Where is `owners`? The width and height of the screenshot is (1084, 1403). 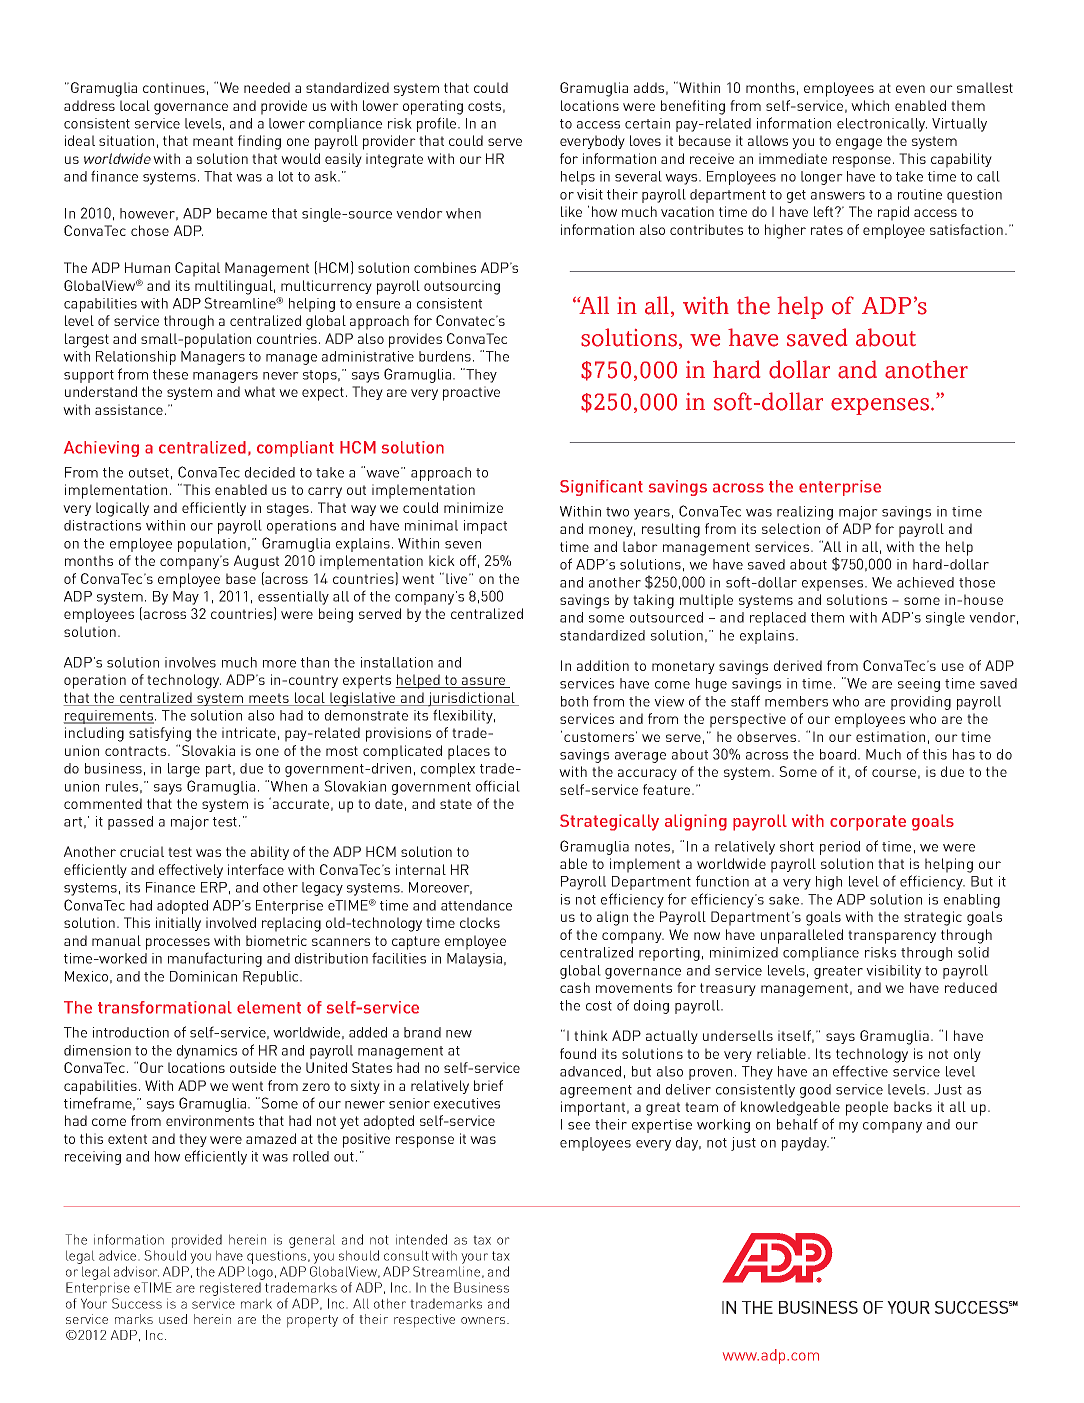
owners is located at coordinates (484, 1320).
